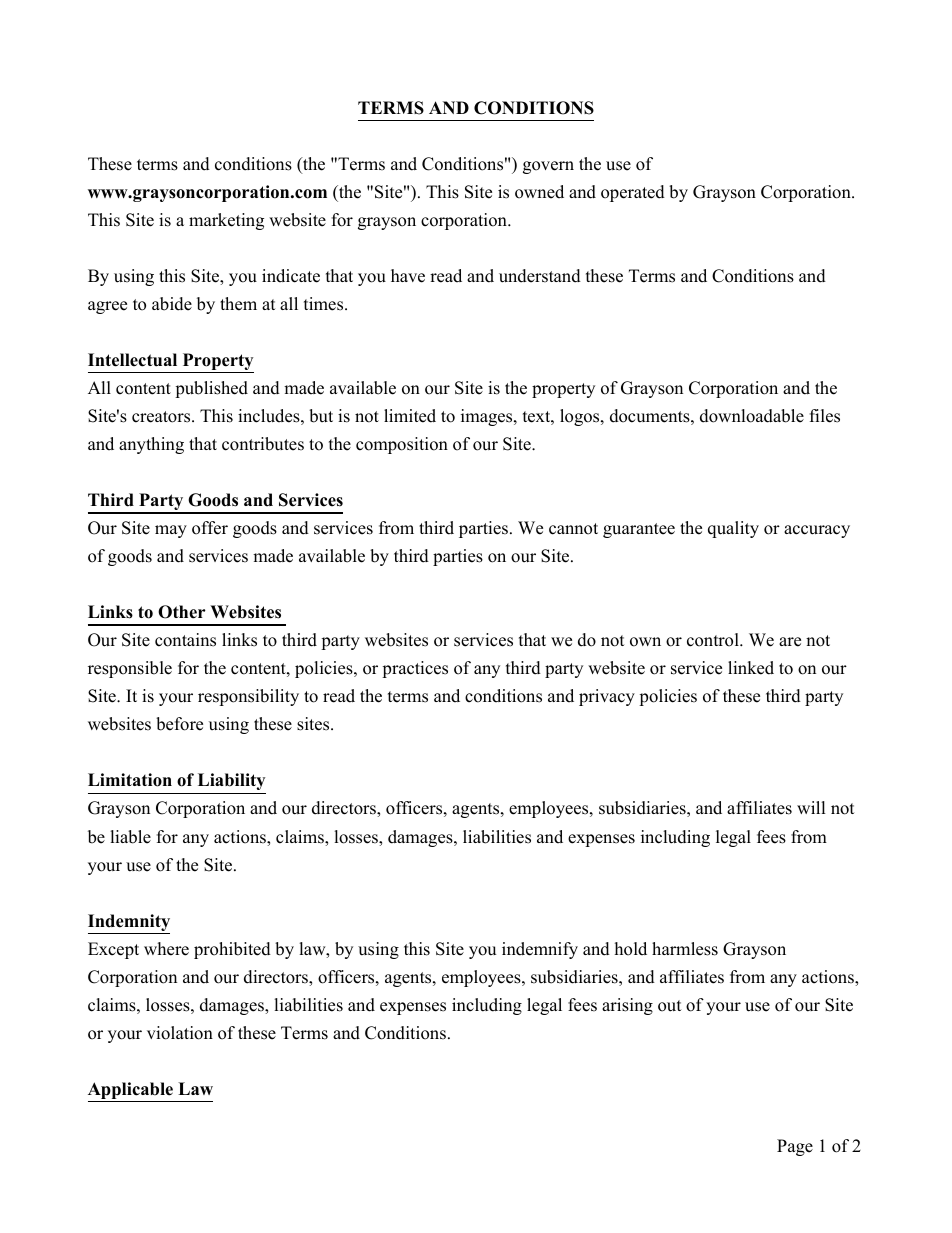 The width and height of the screenshot is (952, 1233). Describe the element at coordinates (752, 416) in the screenshot. I see `downloadable` at that location.
